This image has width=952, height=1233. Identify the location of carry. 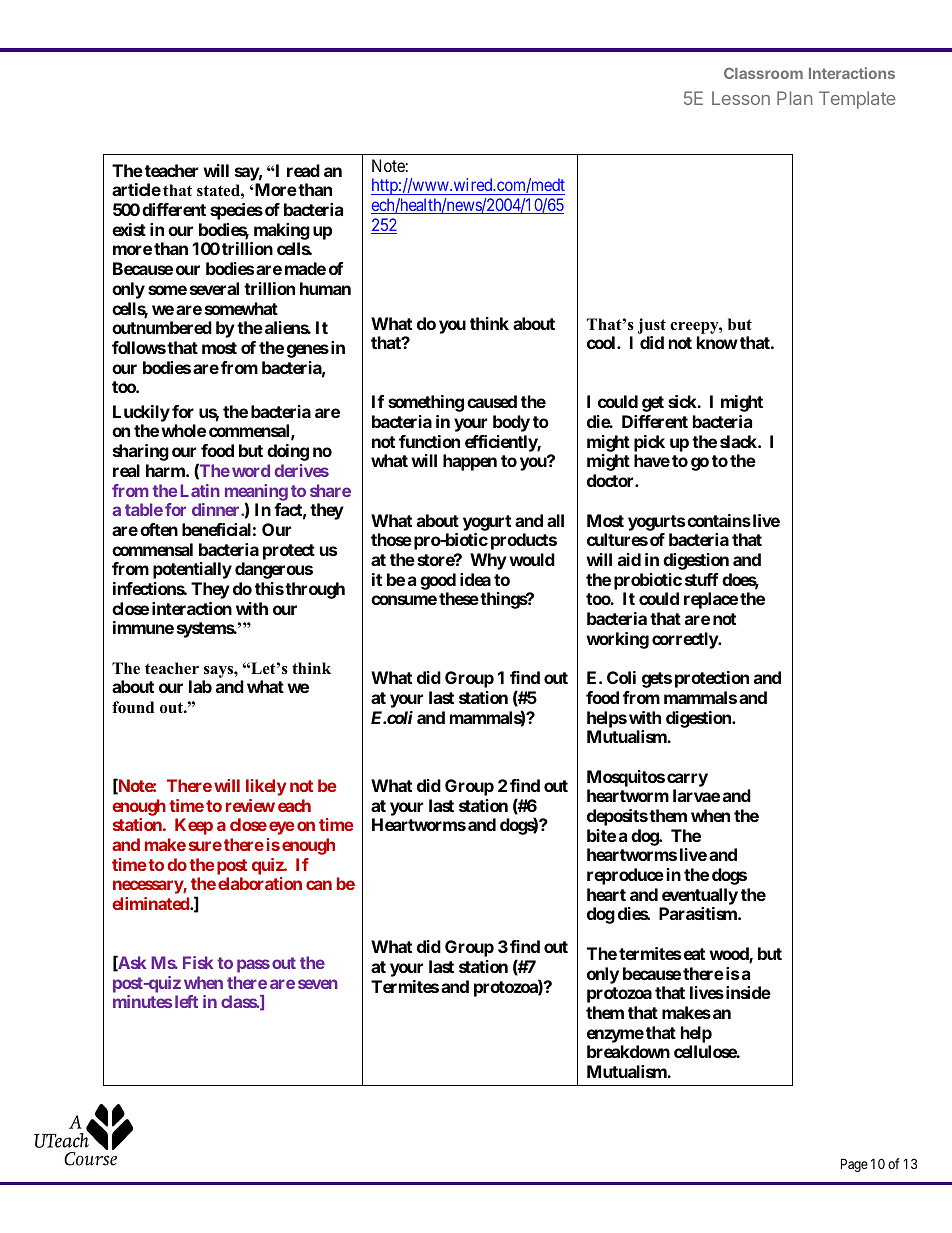
(687, 780).
